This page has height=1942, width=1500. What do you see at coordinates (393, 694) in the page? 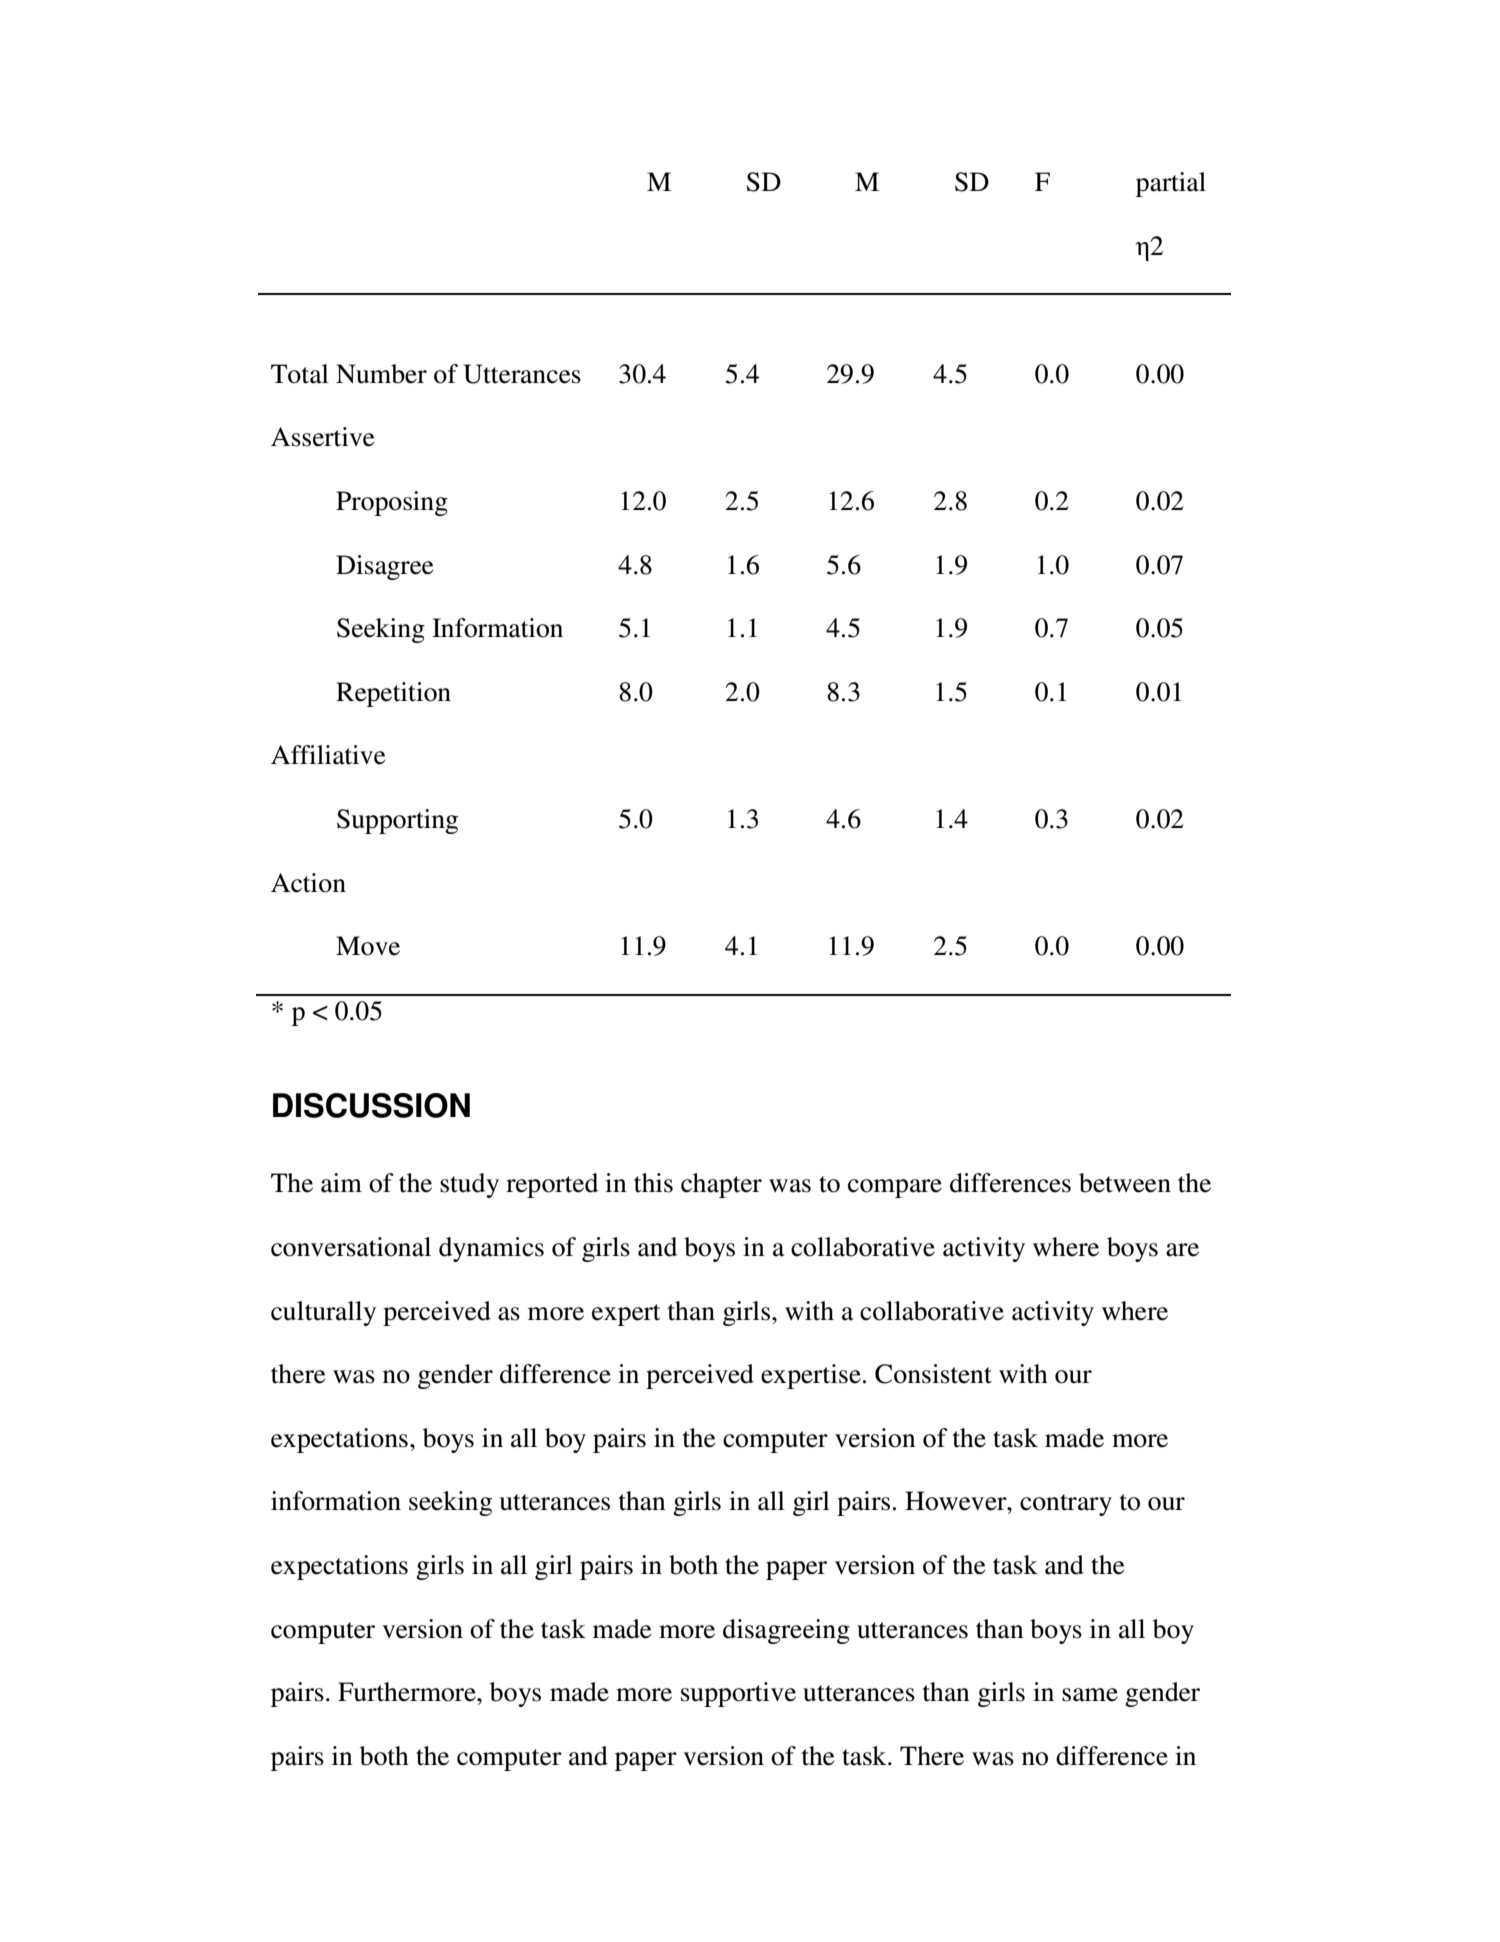
I see `Repetition` at bounding box center [393, 694].
